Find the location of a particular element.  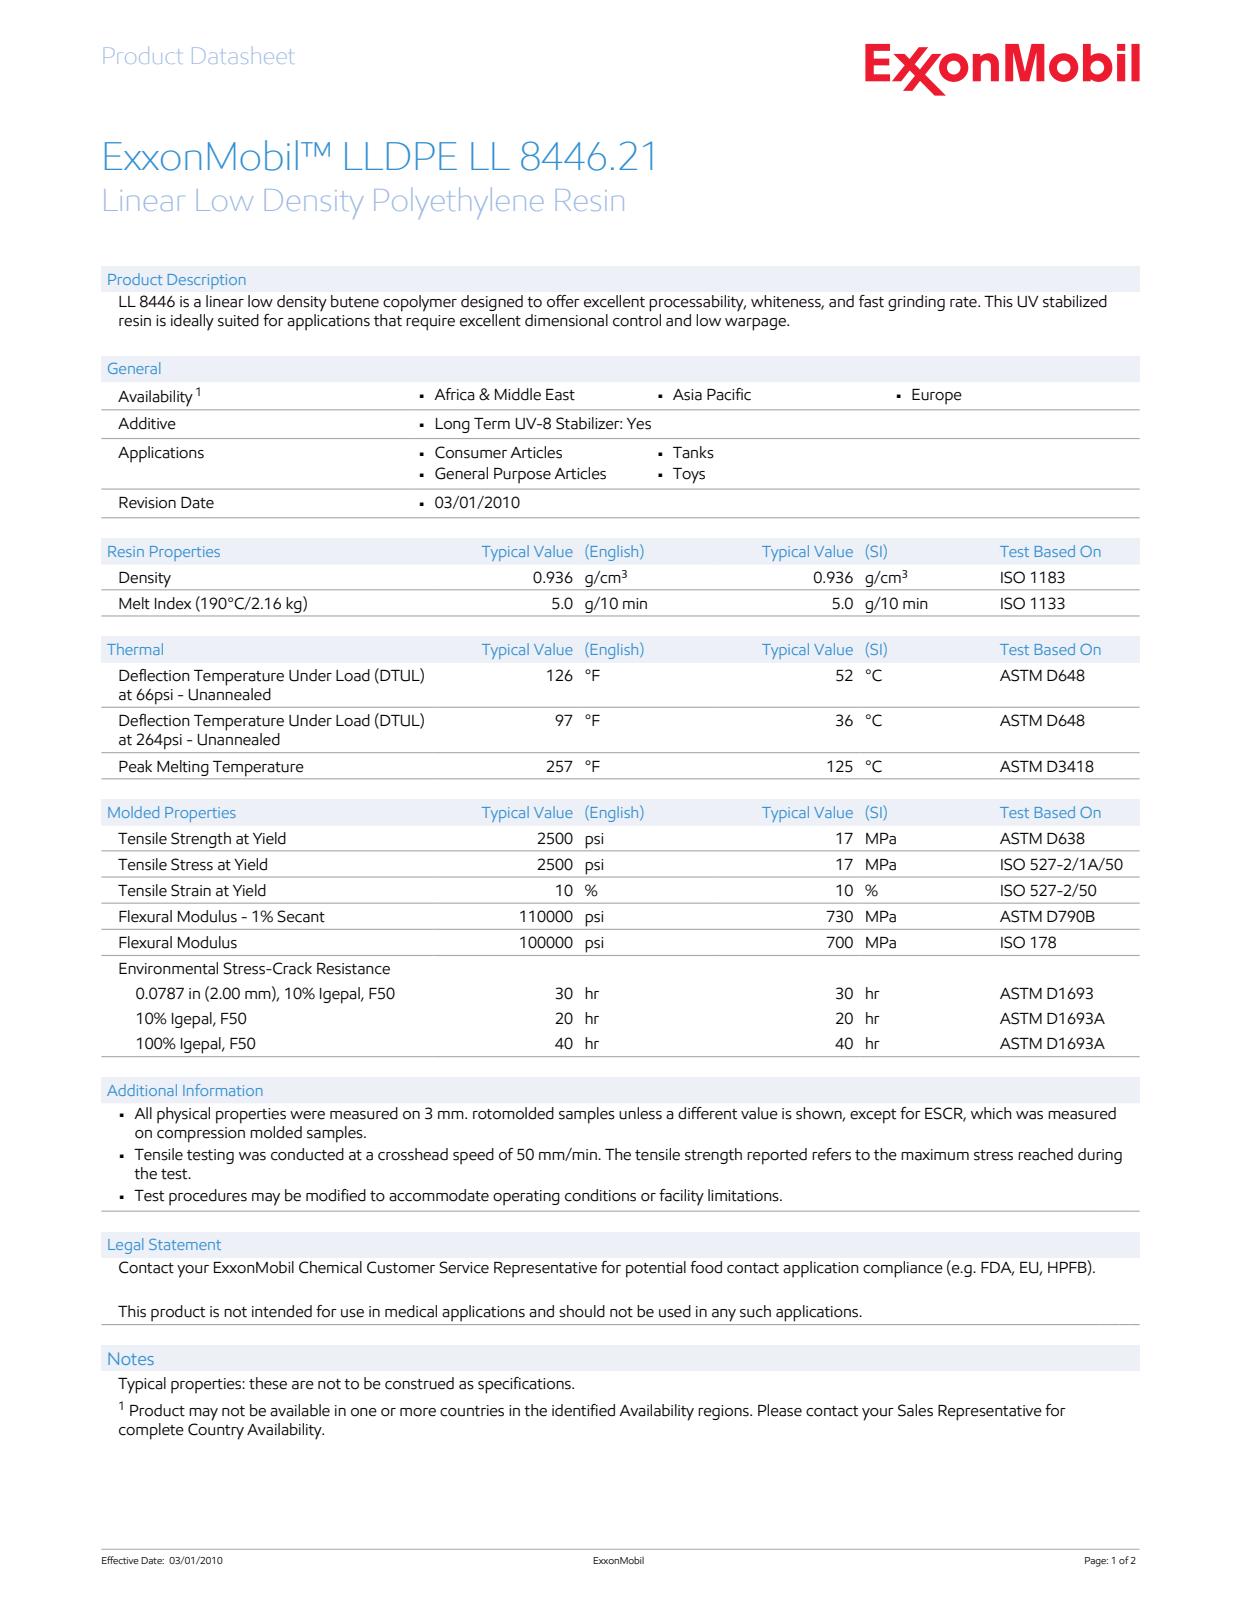

rate is located at coordinates (964, 302).
